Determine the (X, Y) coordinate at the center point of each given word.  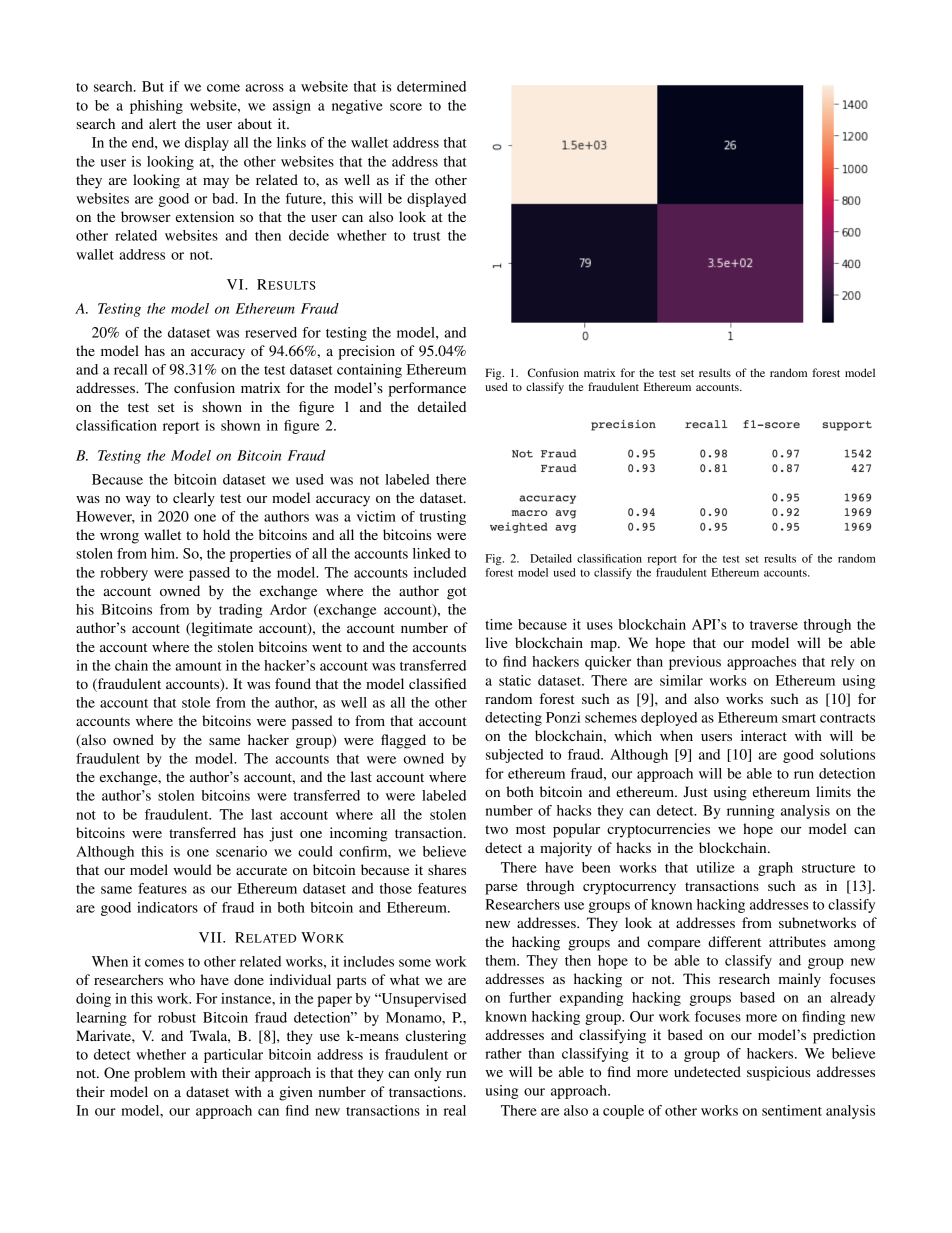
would (192, 869)
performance (427, 389)
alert (162, 123)
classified (437, 683)
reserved (271, 332)
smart (799, 718)
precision (366, 352)
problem (160, 1074)
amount (198, 666)
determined (431, 86)
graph (775, 869)
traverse (774, 625)
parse (501, 889)
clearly (194, 499)
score (406, 107)
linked (432, 553)
